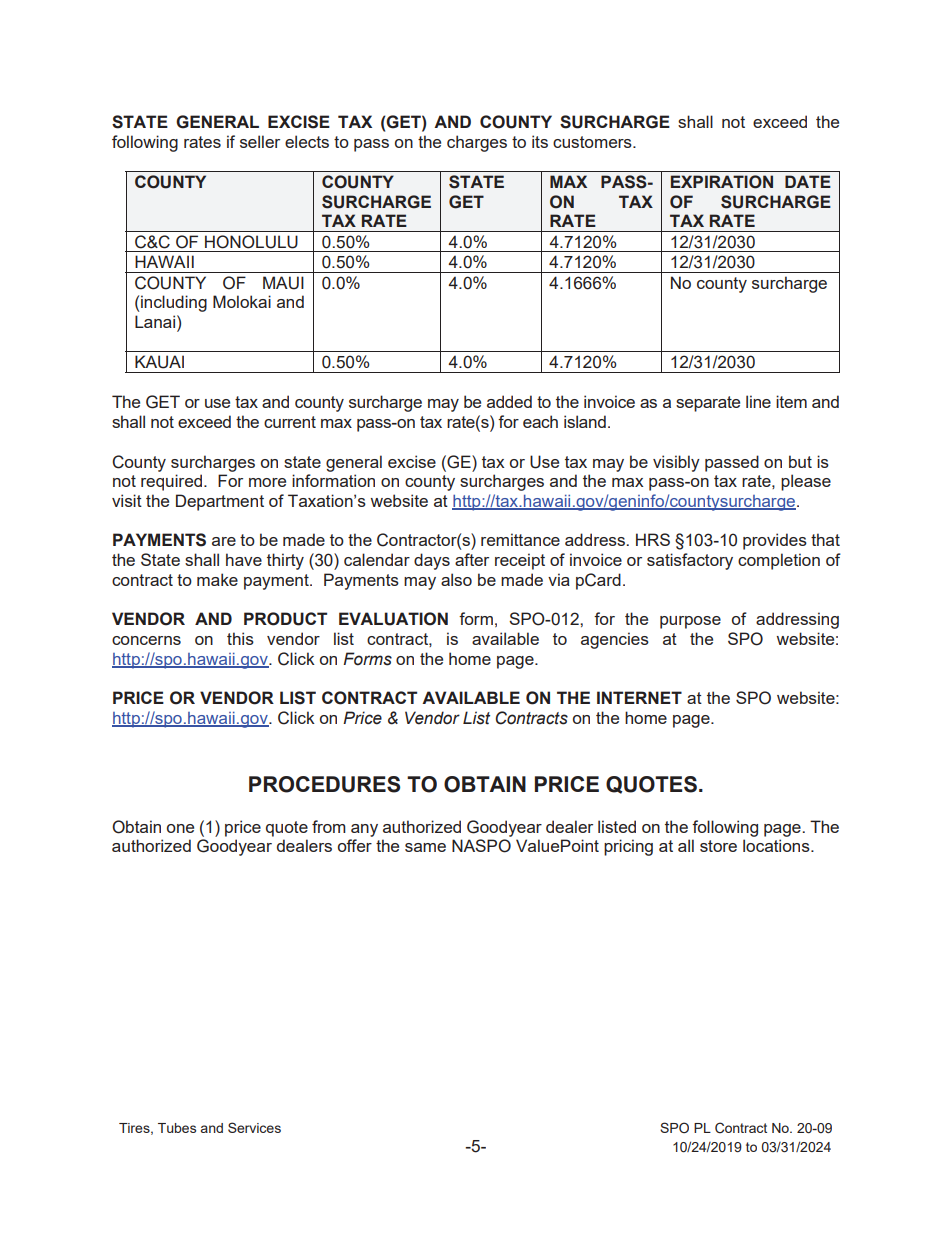 The image size is (952, 1233). What do you see at coordinates (220, 502) in the image?
I see `Department` at bounding box center [220, 502].
